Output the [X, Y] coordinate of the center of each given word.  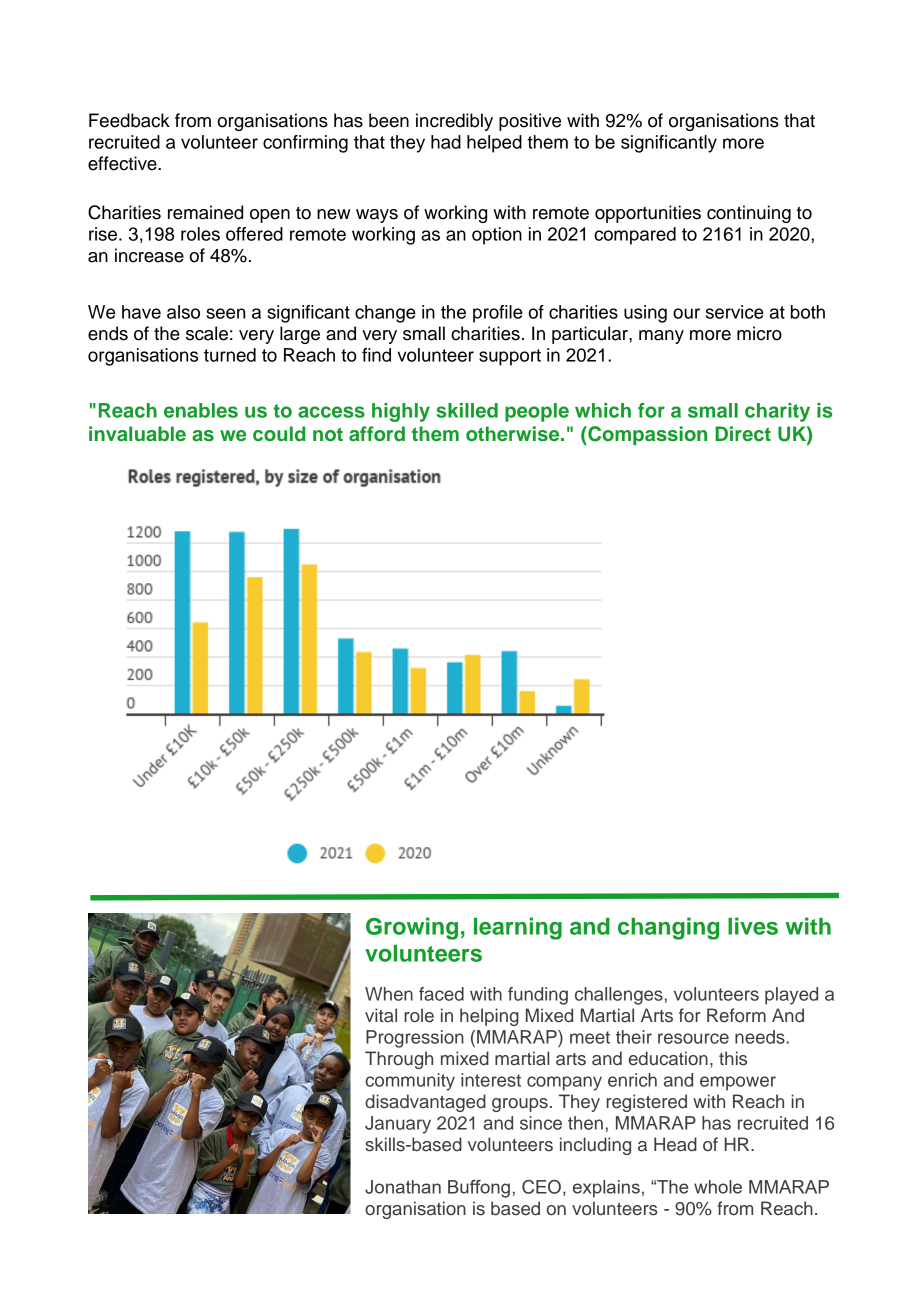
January [398, 1125]
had [446, 142]
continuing [749, 214]
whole [718, 1187]
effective [123, 163]
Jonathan [403, 1187]
